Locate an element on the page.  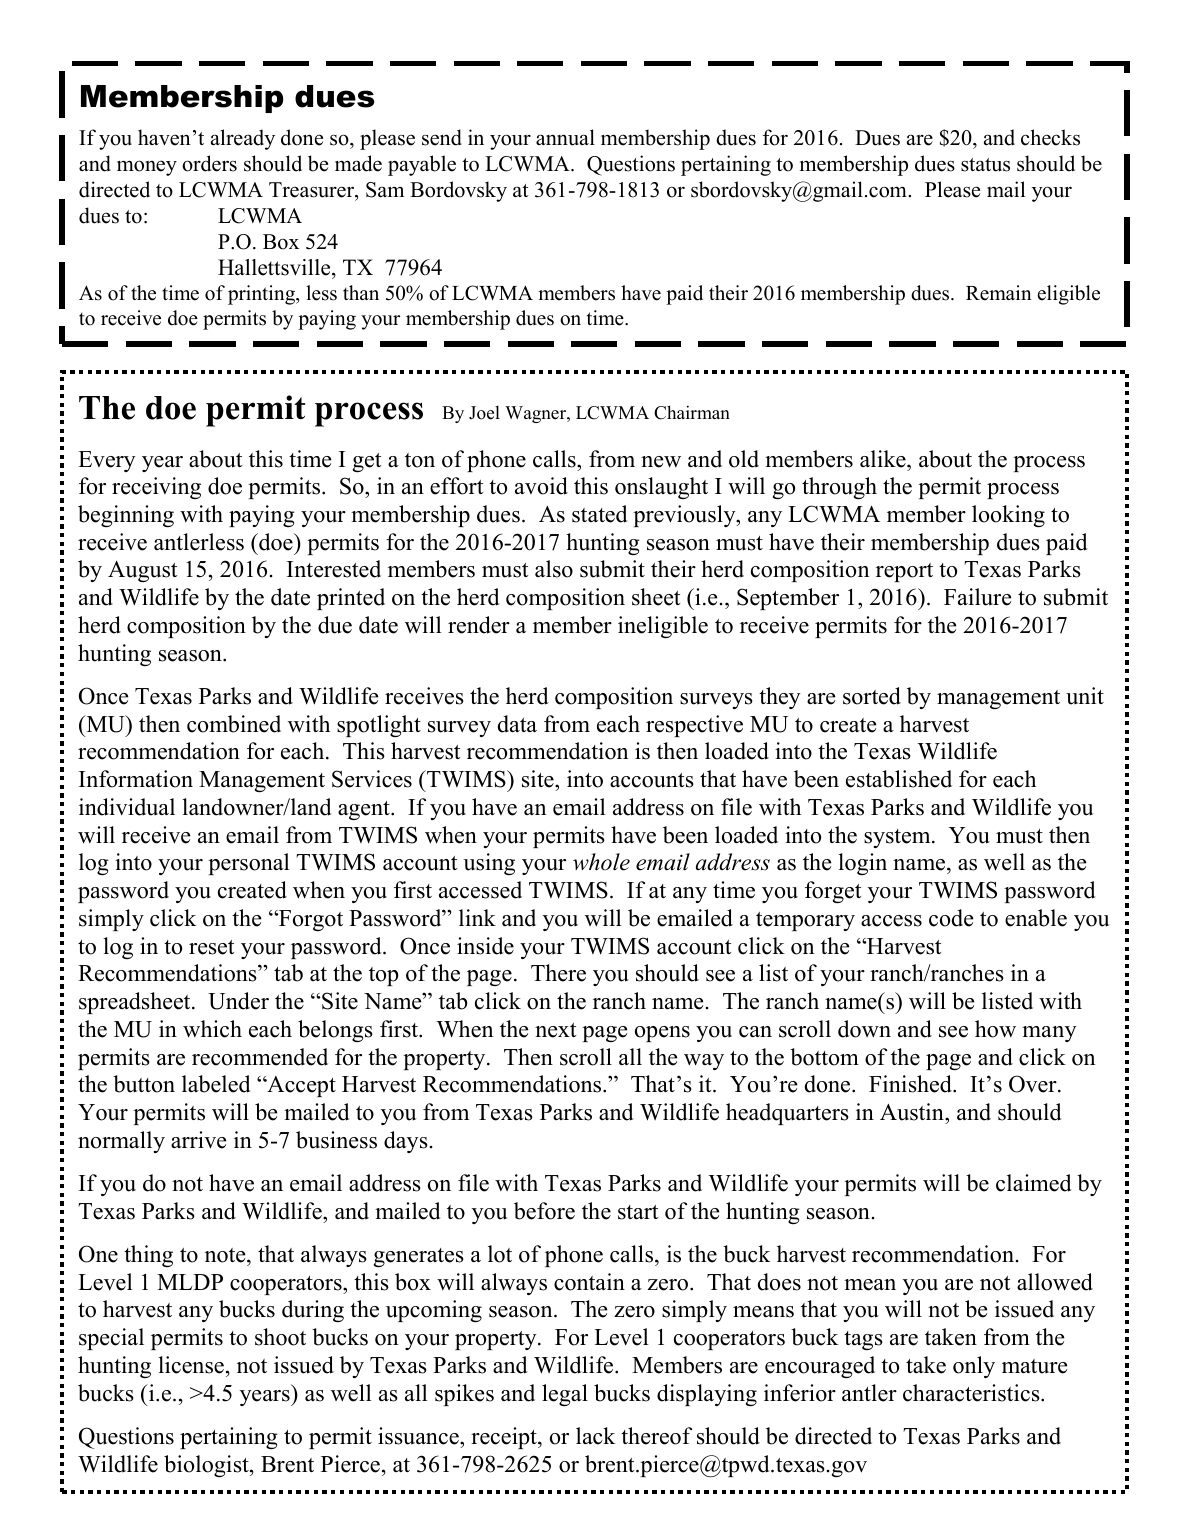
claimed is located at coordinates (1033, 1183).
